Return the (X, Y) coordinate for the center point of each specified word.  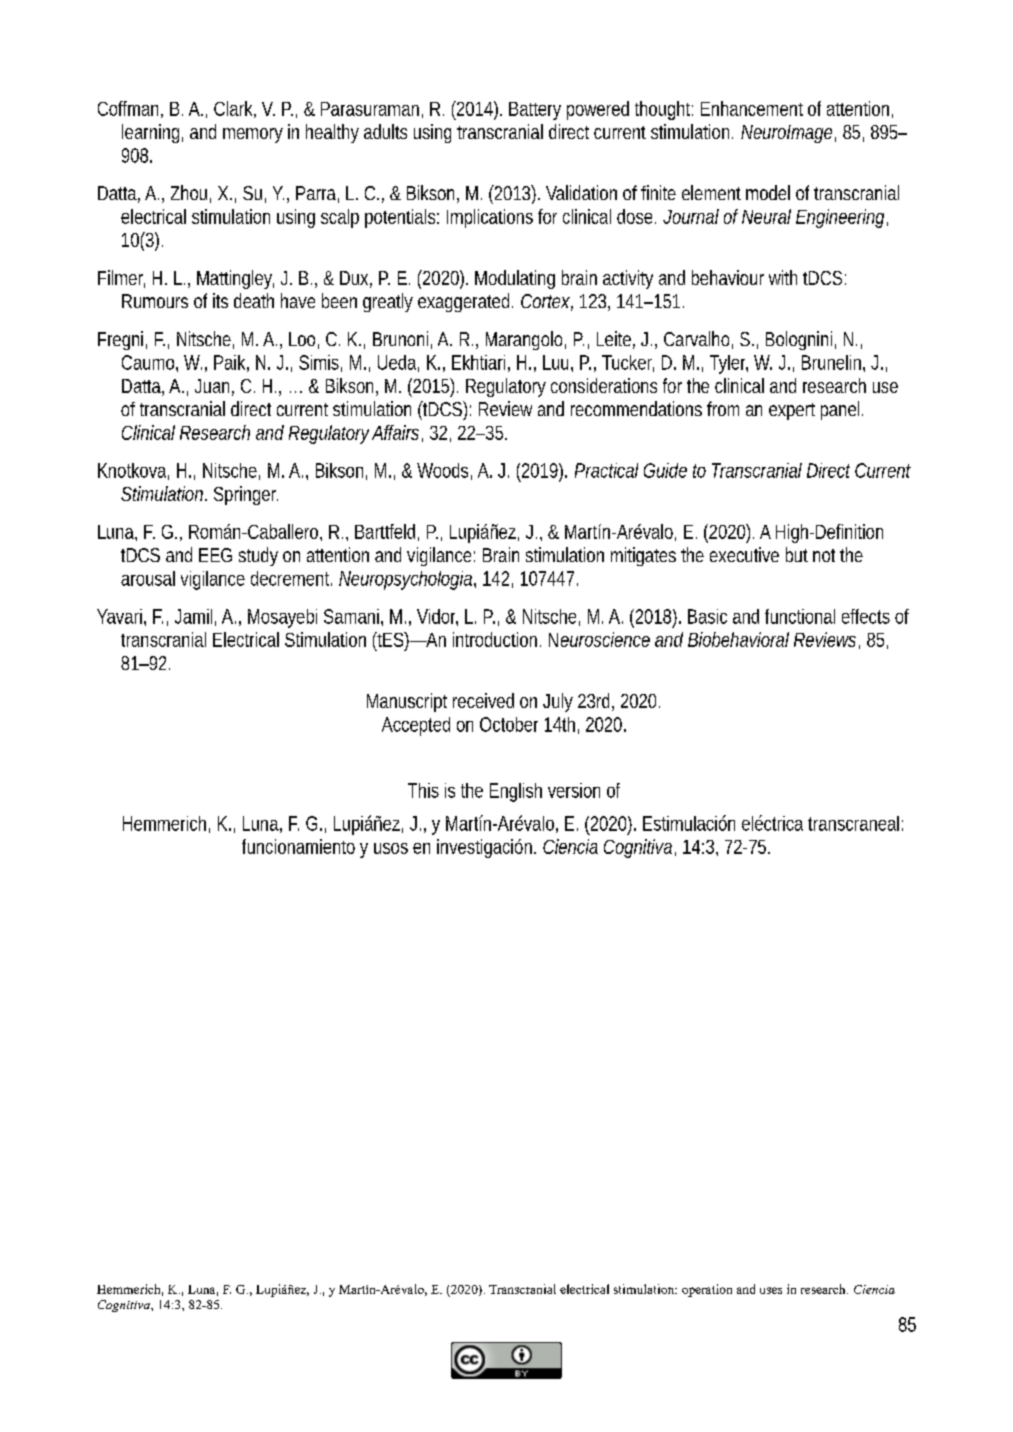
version (574, 790)
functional (800, 616)
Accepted (416, 726)
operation (707, 1290)
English (516, 792)
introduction (495, 639)
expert (792, 411)
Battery (535, 111)
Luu (555, 362)
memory (253, 135)
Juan (212, 386)
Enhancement (752, 108)
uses (771, 1290)
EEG (215, 555)
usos (391, 848)
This (423, 790)
